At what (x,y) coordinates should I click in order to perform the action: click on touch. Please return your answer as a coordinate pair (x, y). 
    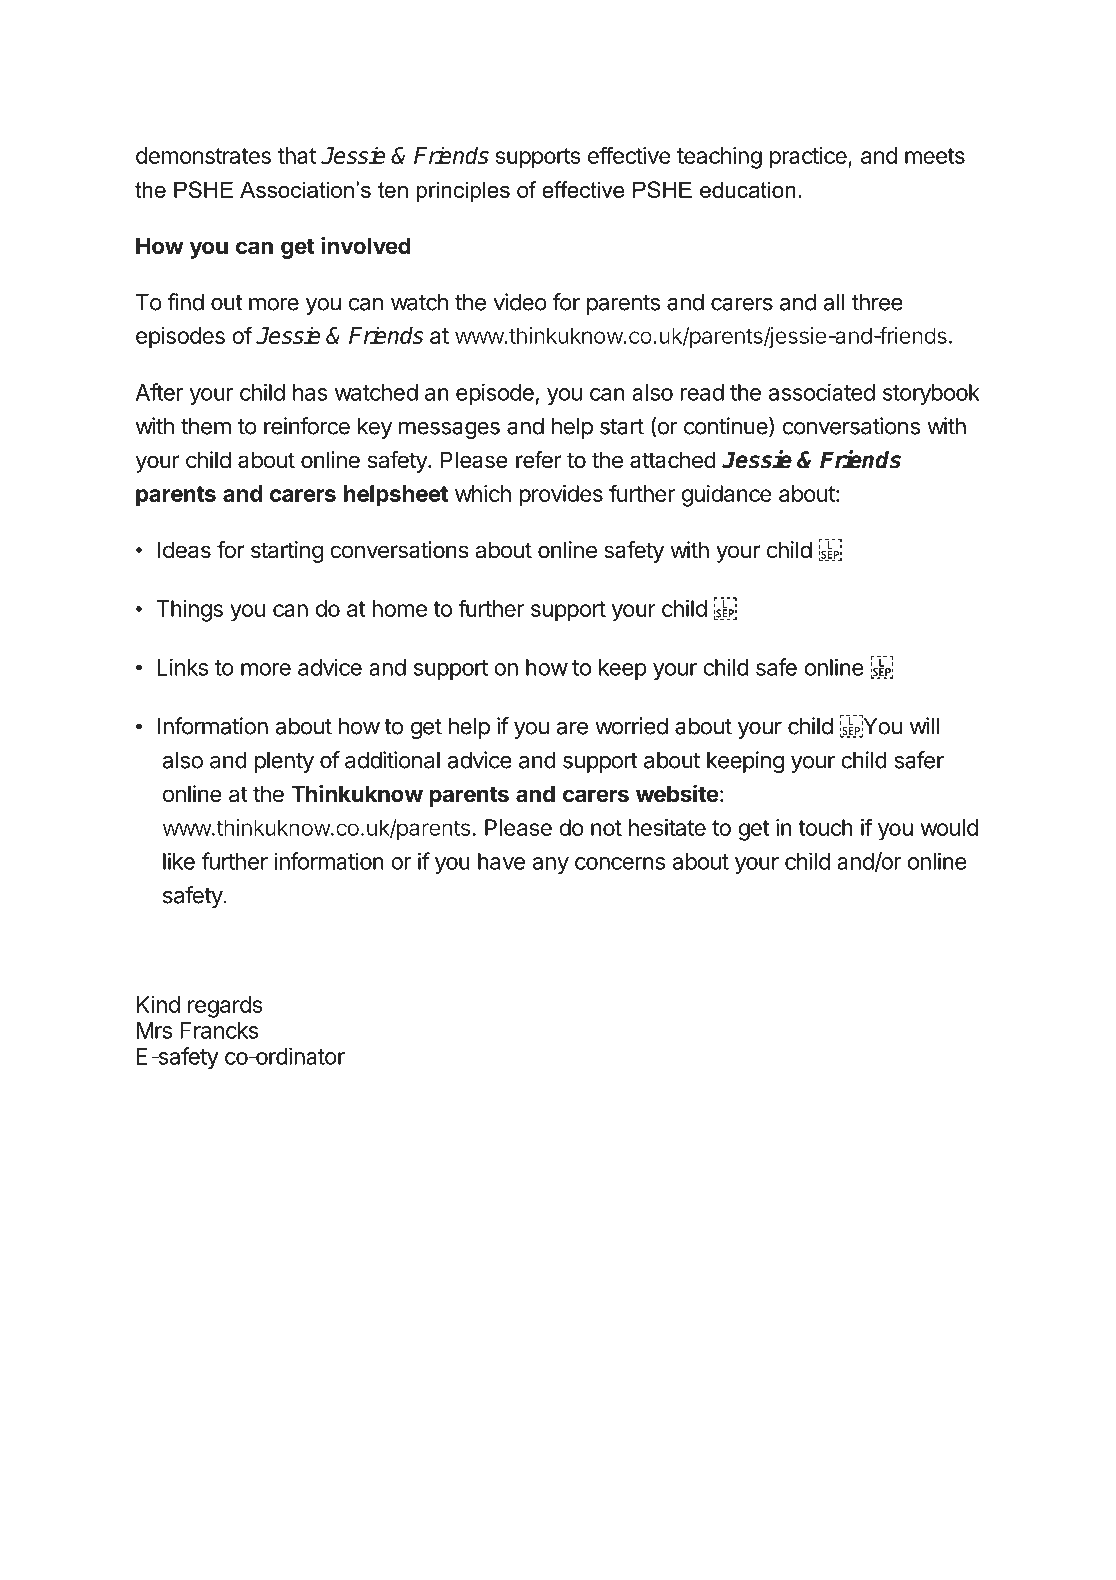
    Looking at the image, I should click on (825, 827).
